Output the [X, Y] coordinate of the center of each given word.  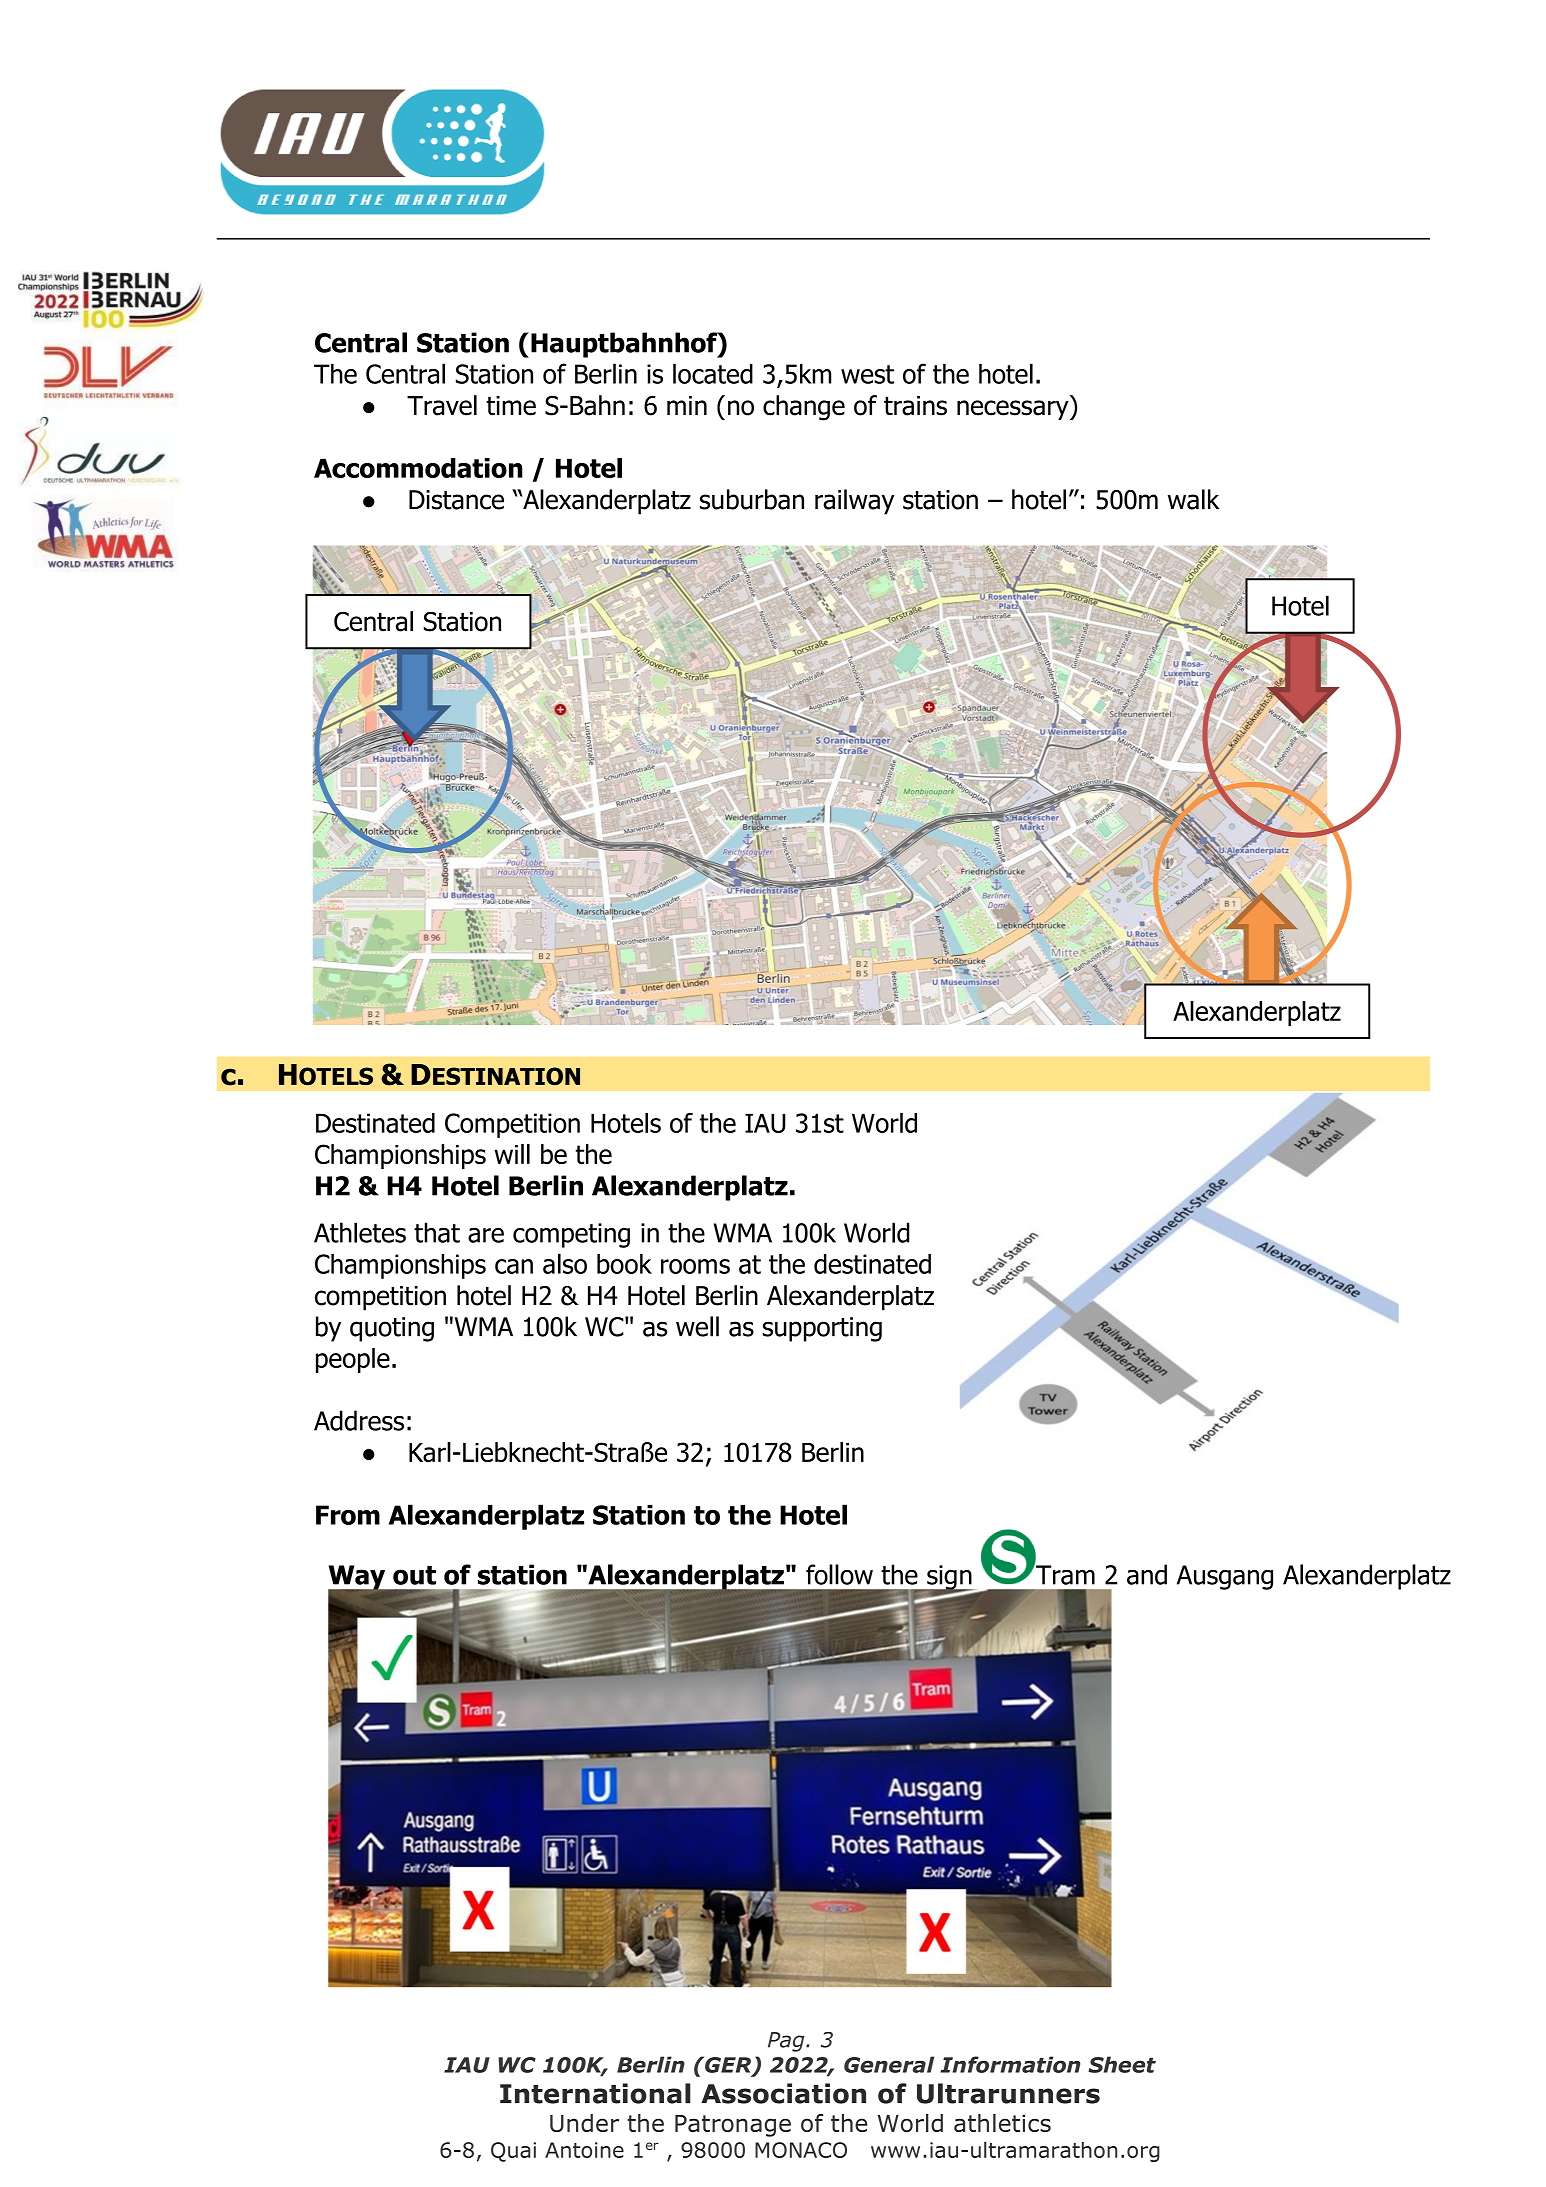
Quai [513, 2152]
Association [783, 2093]
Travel [442, 405]
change [804, 408]
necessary [1014, 410]
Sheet [1122, 2064]
